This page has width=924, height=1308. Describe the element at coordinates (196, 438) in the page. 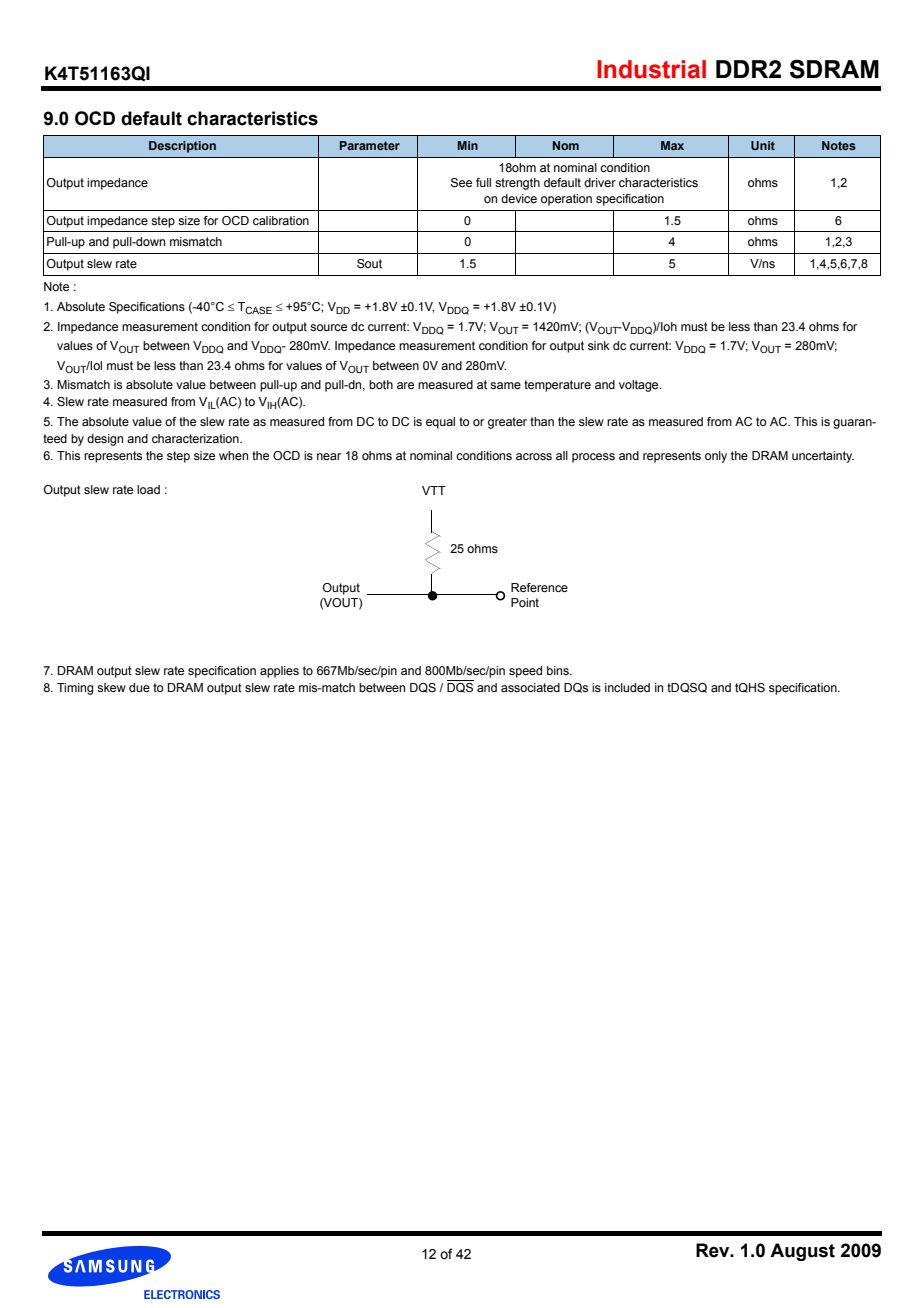

I see `characterization` at that location.
